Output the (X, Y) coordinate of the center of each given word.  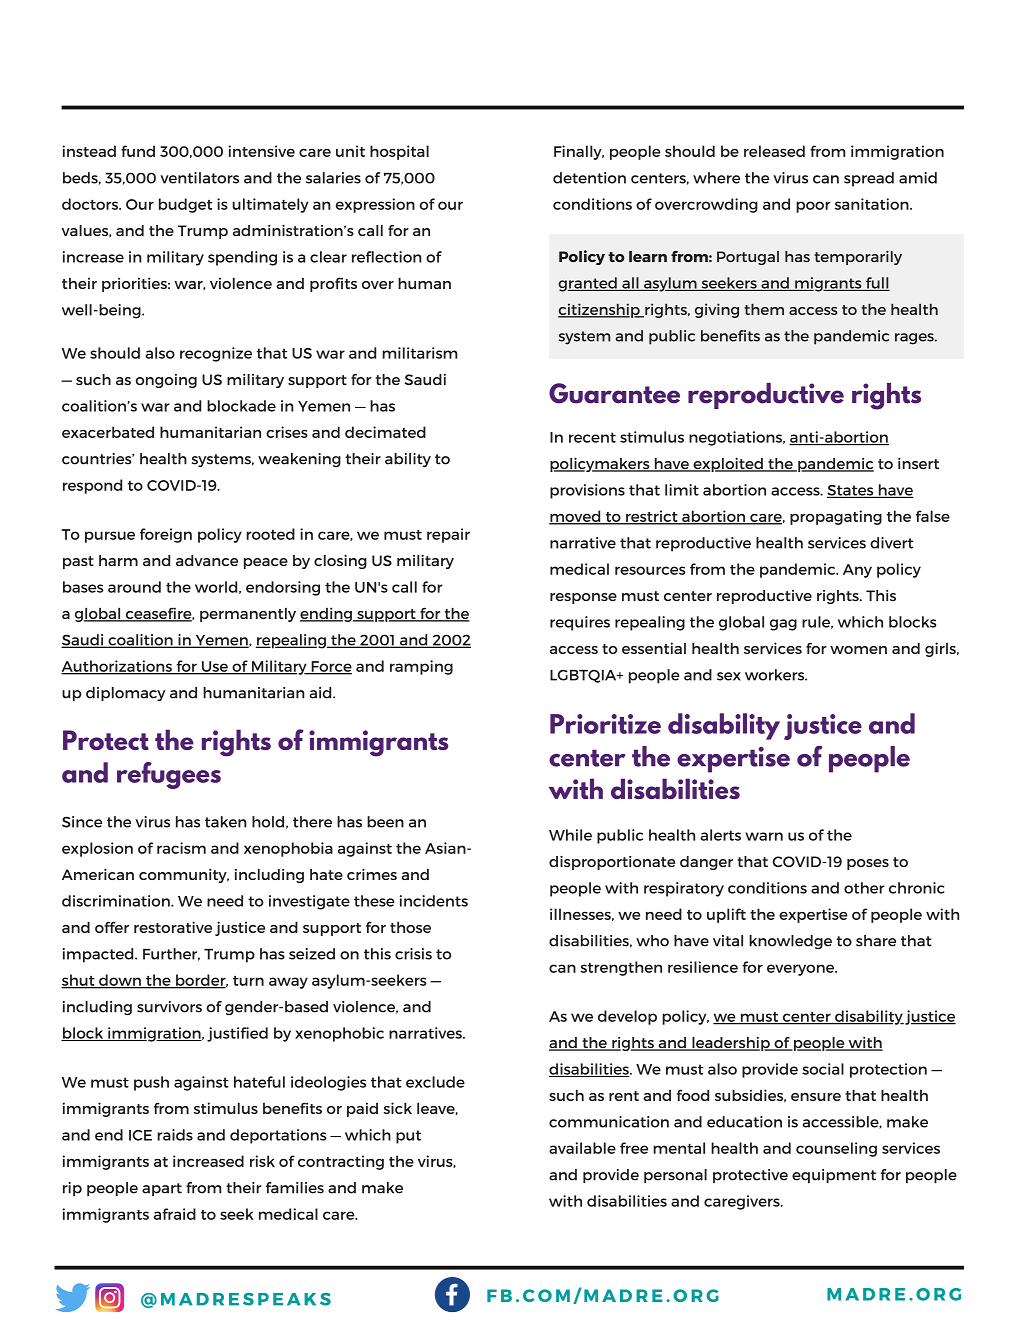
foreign (166, 535)
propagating (836, 517)
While (570, 835)
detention (589, 178)
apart (162, 1189)
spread (869, 179)
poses (868, 864)
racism (181, 848)
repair (448, 535)
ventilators (199, 178)
